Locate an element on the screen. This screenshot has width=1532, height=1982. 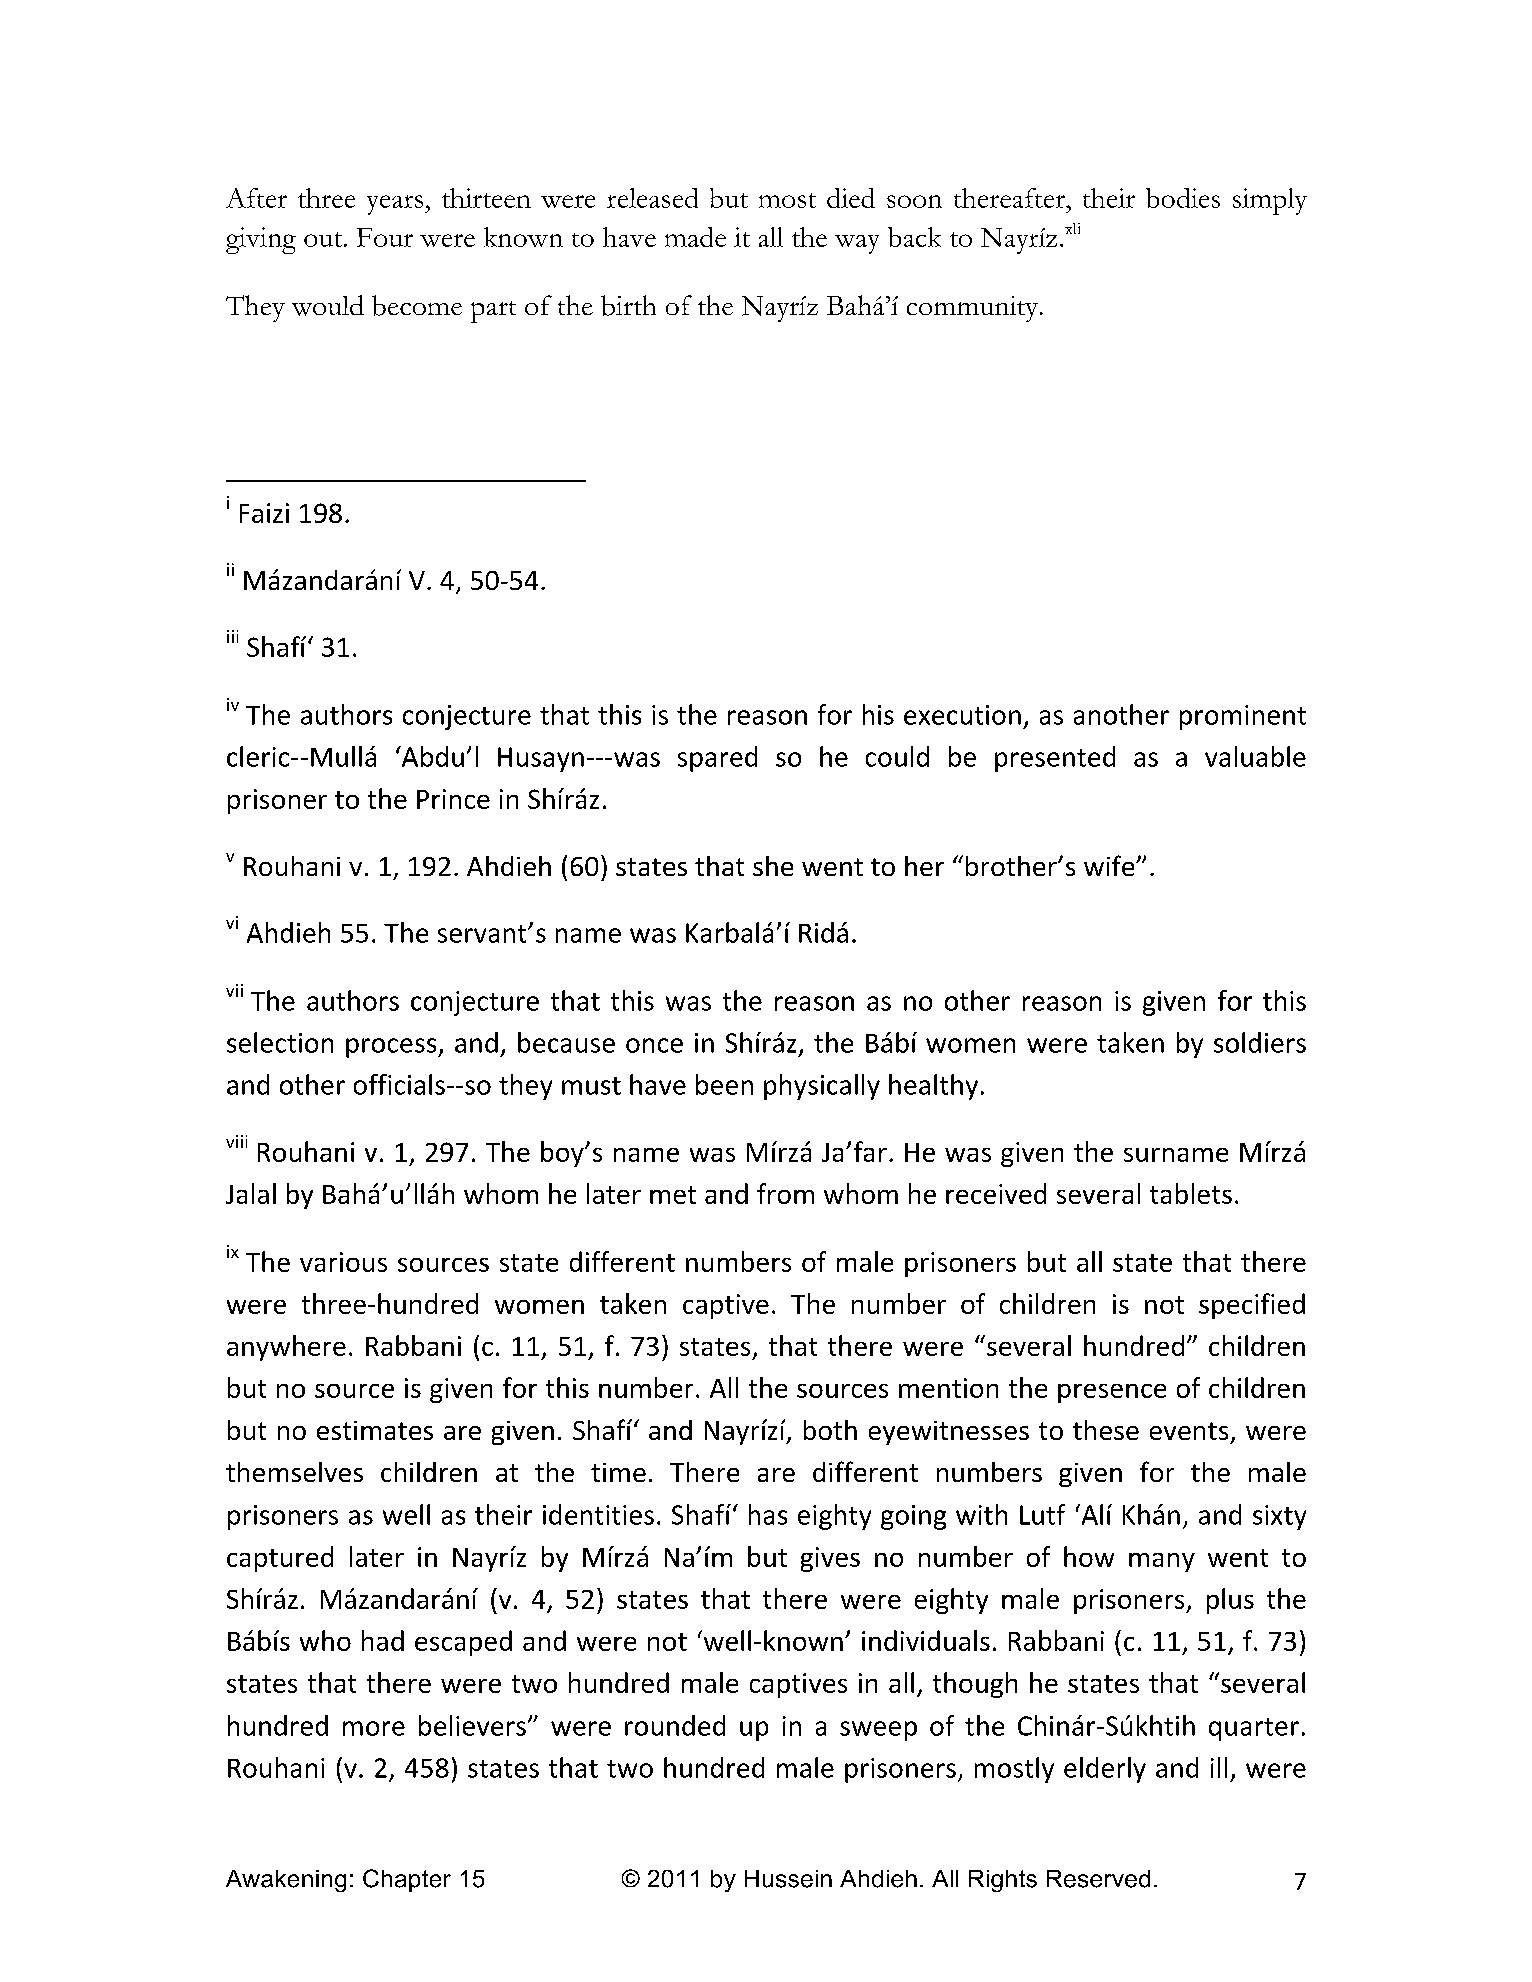
would is located at coordinates (328, 305).
